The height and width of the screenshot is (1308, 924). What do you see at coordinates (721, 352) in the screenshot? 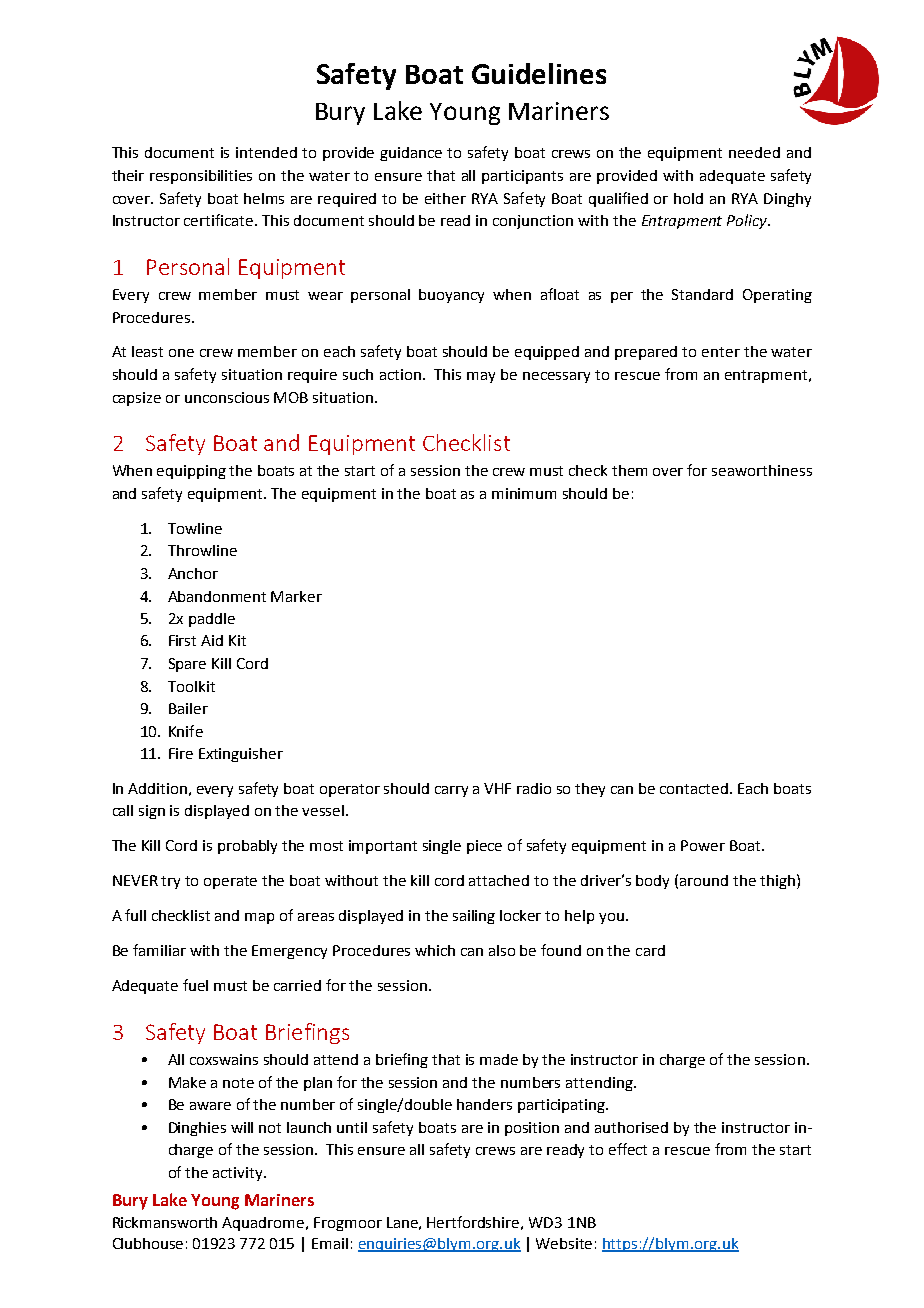
I see `enter` at bounding box center [721, 352].
